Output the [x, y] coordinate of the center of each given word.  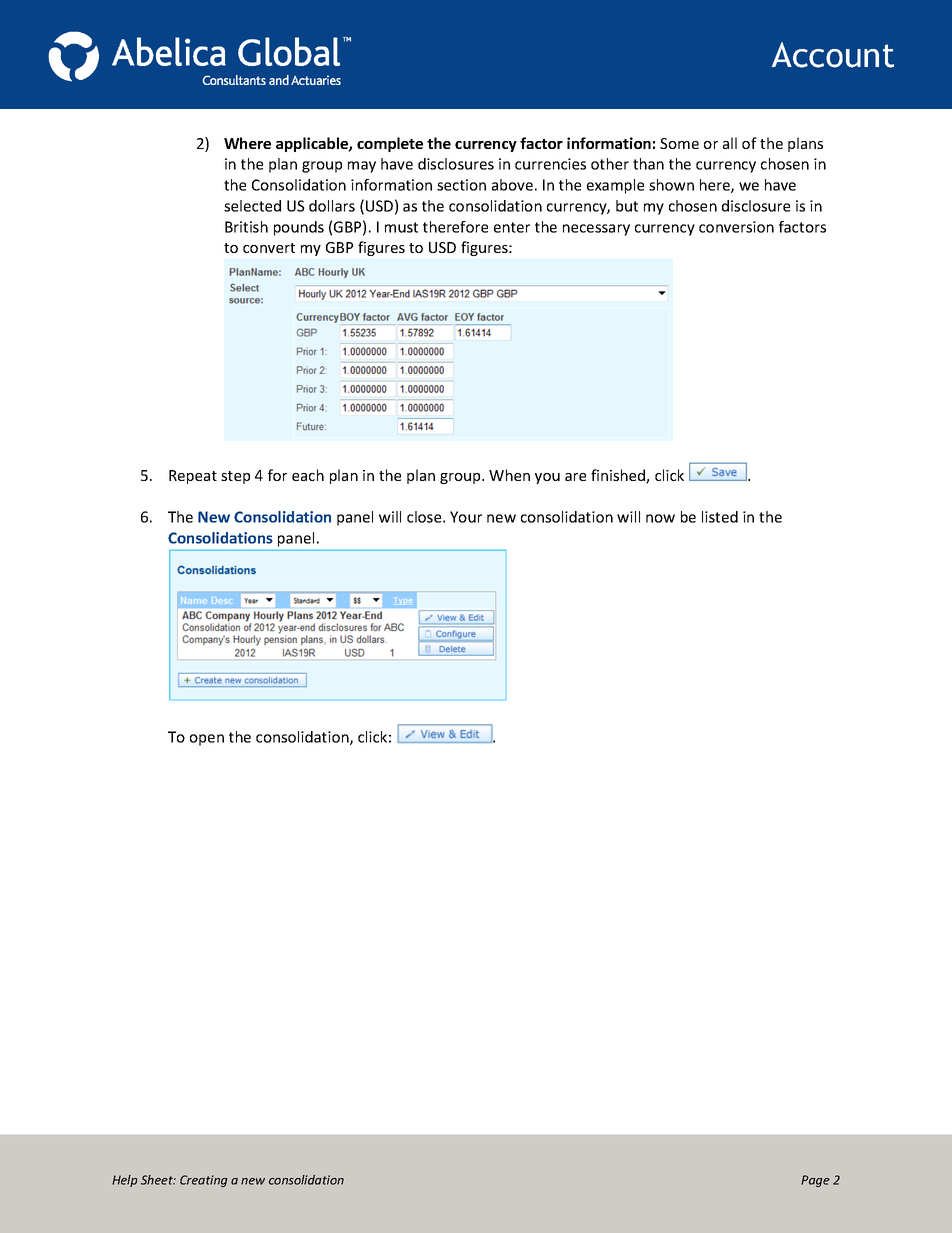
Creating [204, 1181]
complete [390, 144]
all [730, 143]
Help [124, 1181]
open [207, 740]
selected [252, 206]
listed [720, 517]
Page [815, 1181]
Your [466, 517]
